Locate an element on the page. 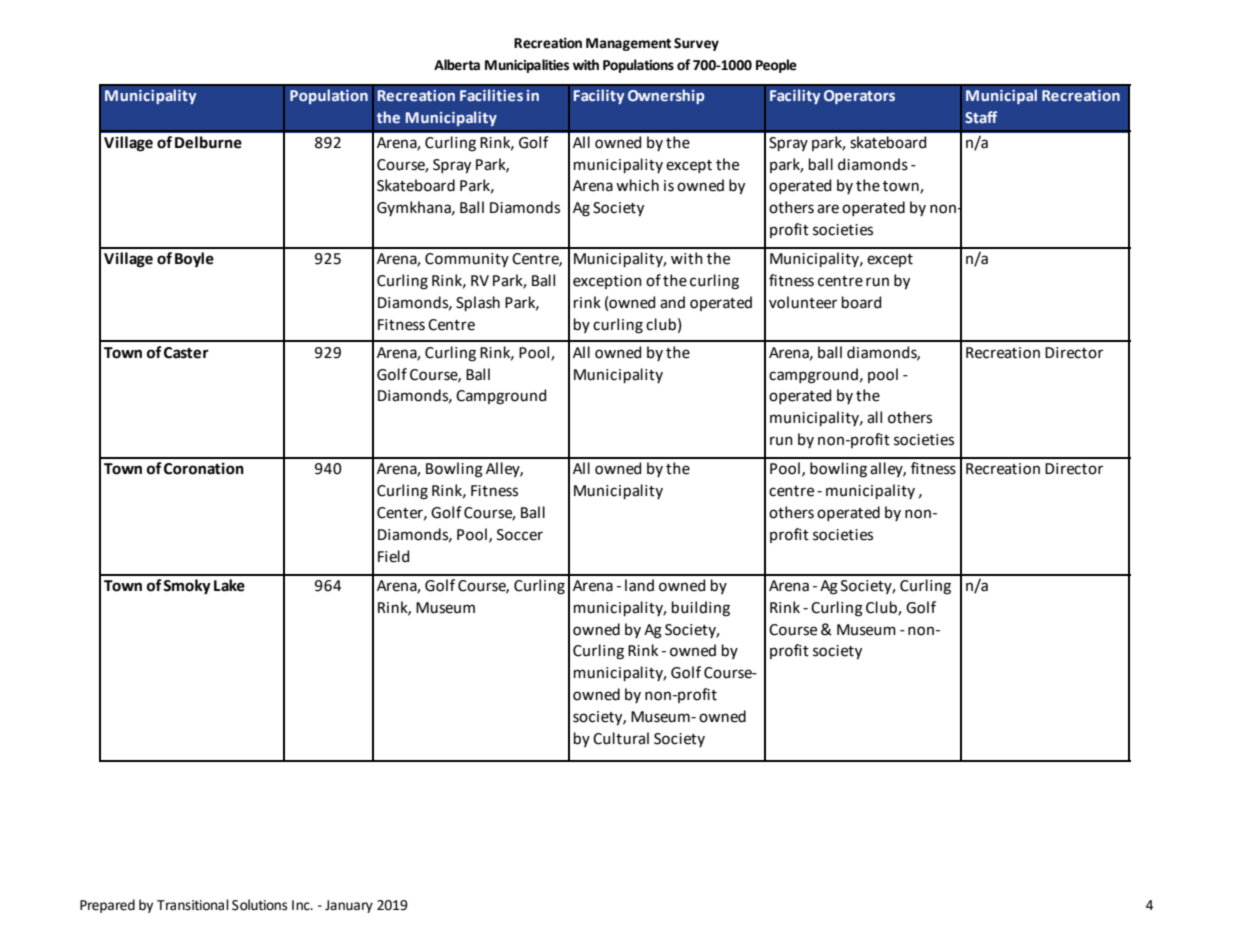 This document has width=1233, height=952. volunteer is located at coordinates (803, 302).
